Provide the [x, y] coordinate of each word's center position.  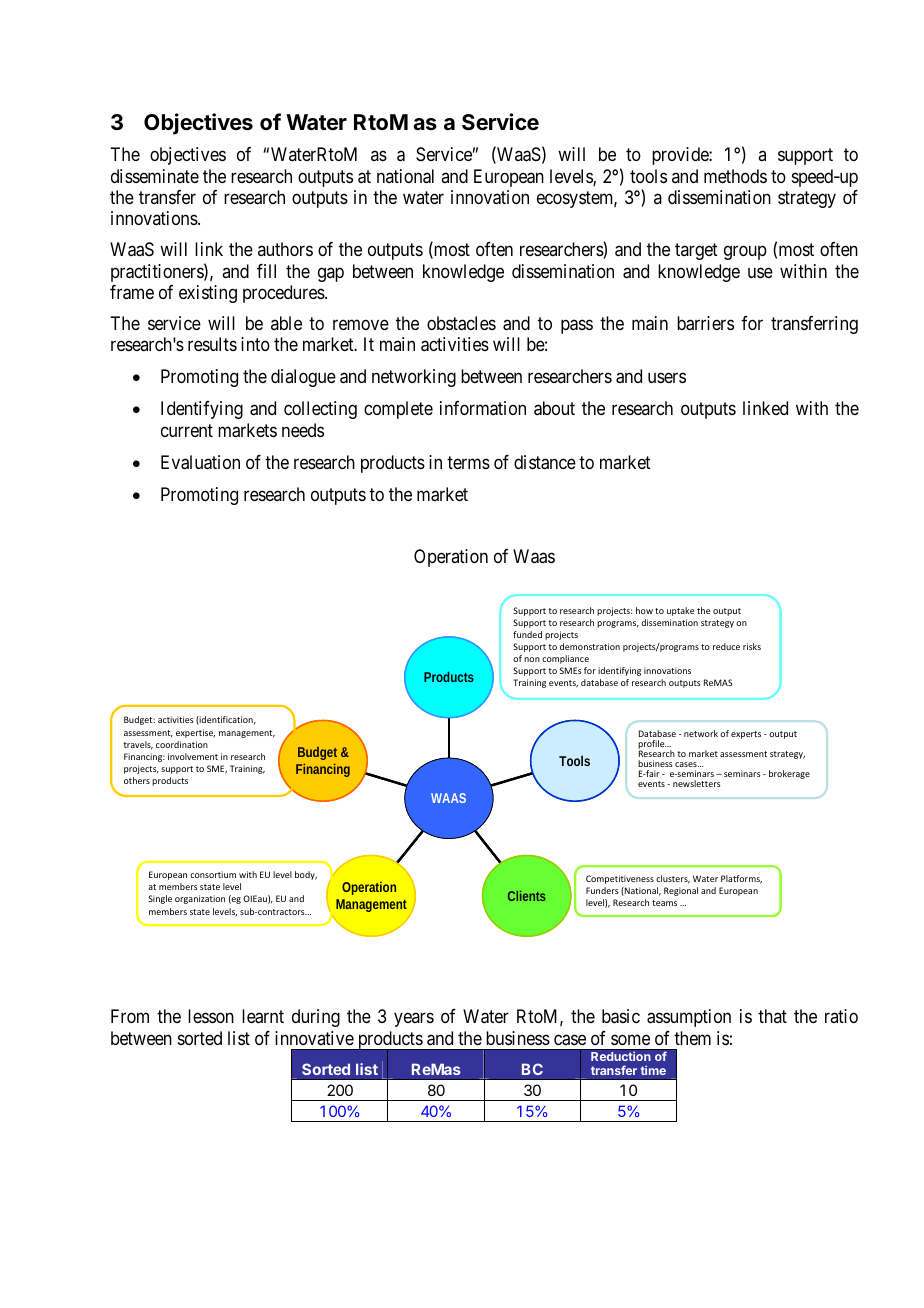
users [667, 378]
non [532, 659]
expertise [195, 733]
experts [746, 735]
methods [735, 176]
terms [468, 462]
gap [331, 274]
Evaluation [200, 462]
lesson [211, 1016]
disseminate [155, 176]
